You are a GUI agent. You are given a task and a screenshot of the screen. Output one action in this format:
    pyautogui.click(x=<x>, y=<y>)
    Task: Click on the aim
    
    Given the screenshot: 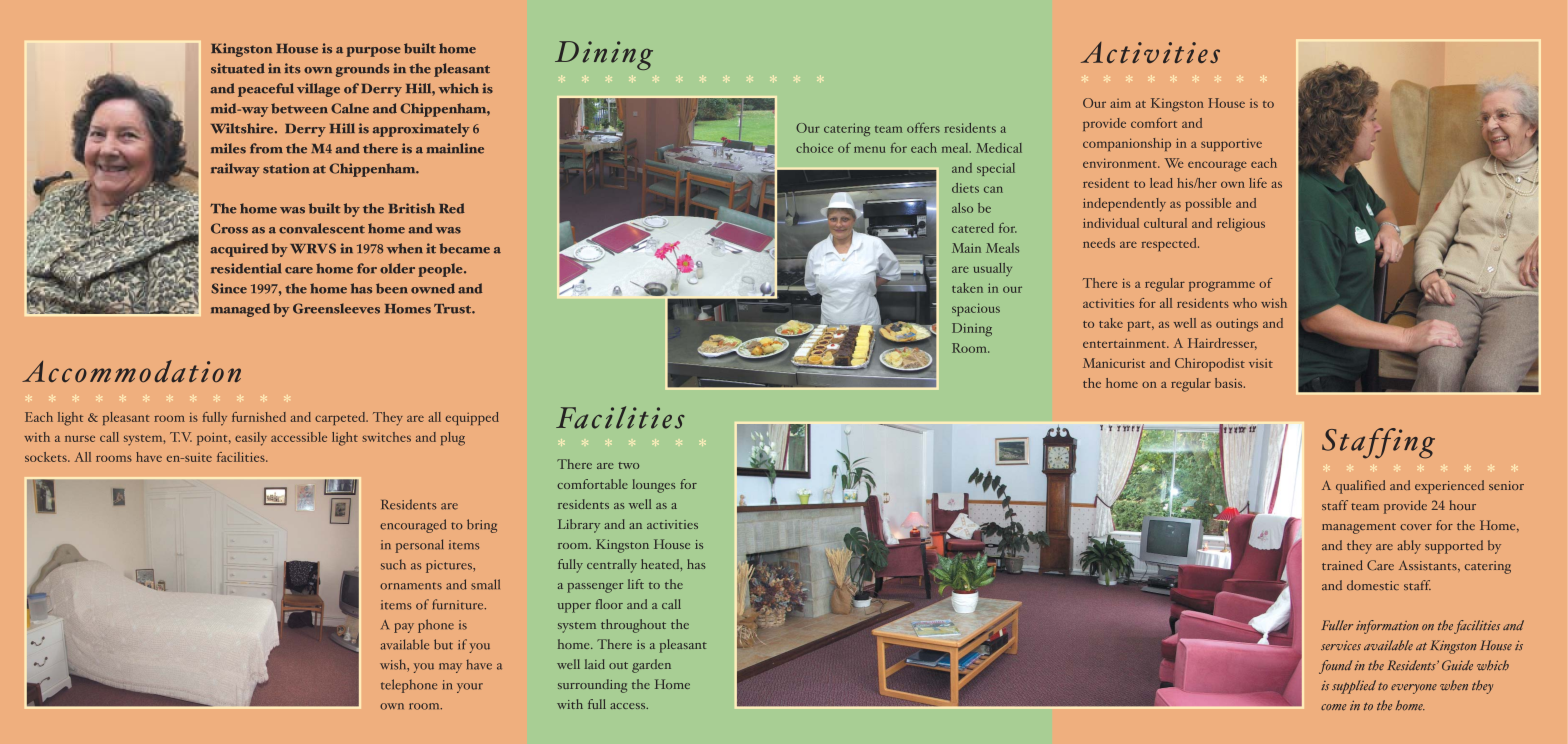 What is the action you would take?
    pyautogui.click(x=1120, y=103)
